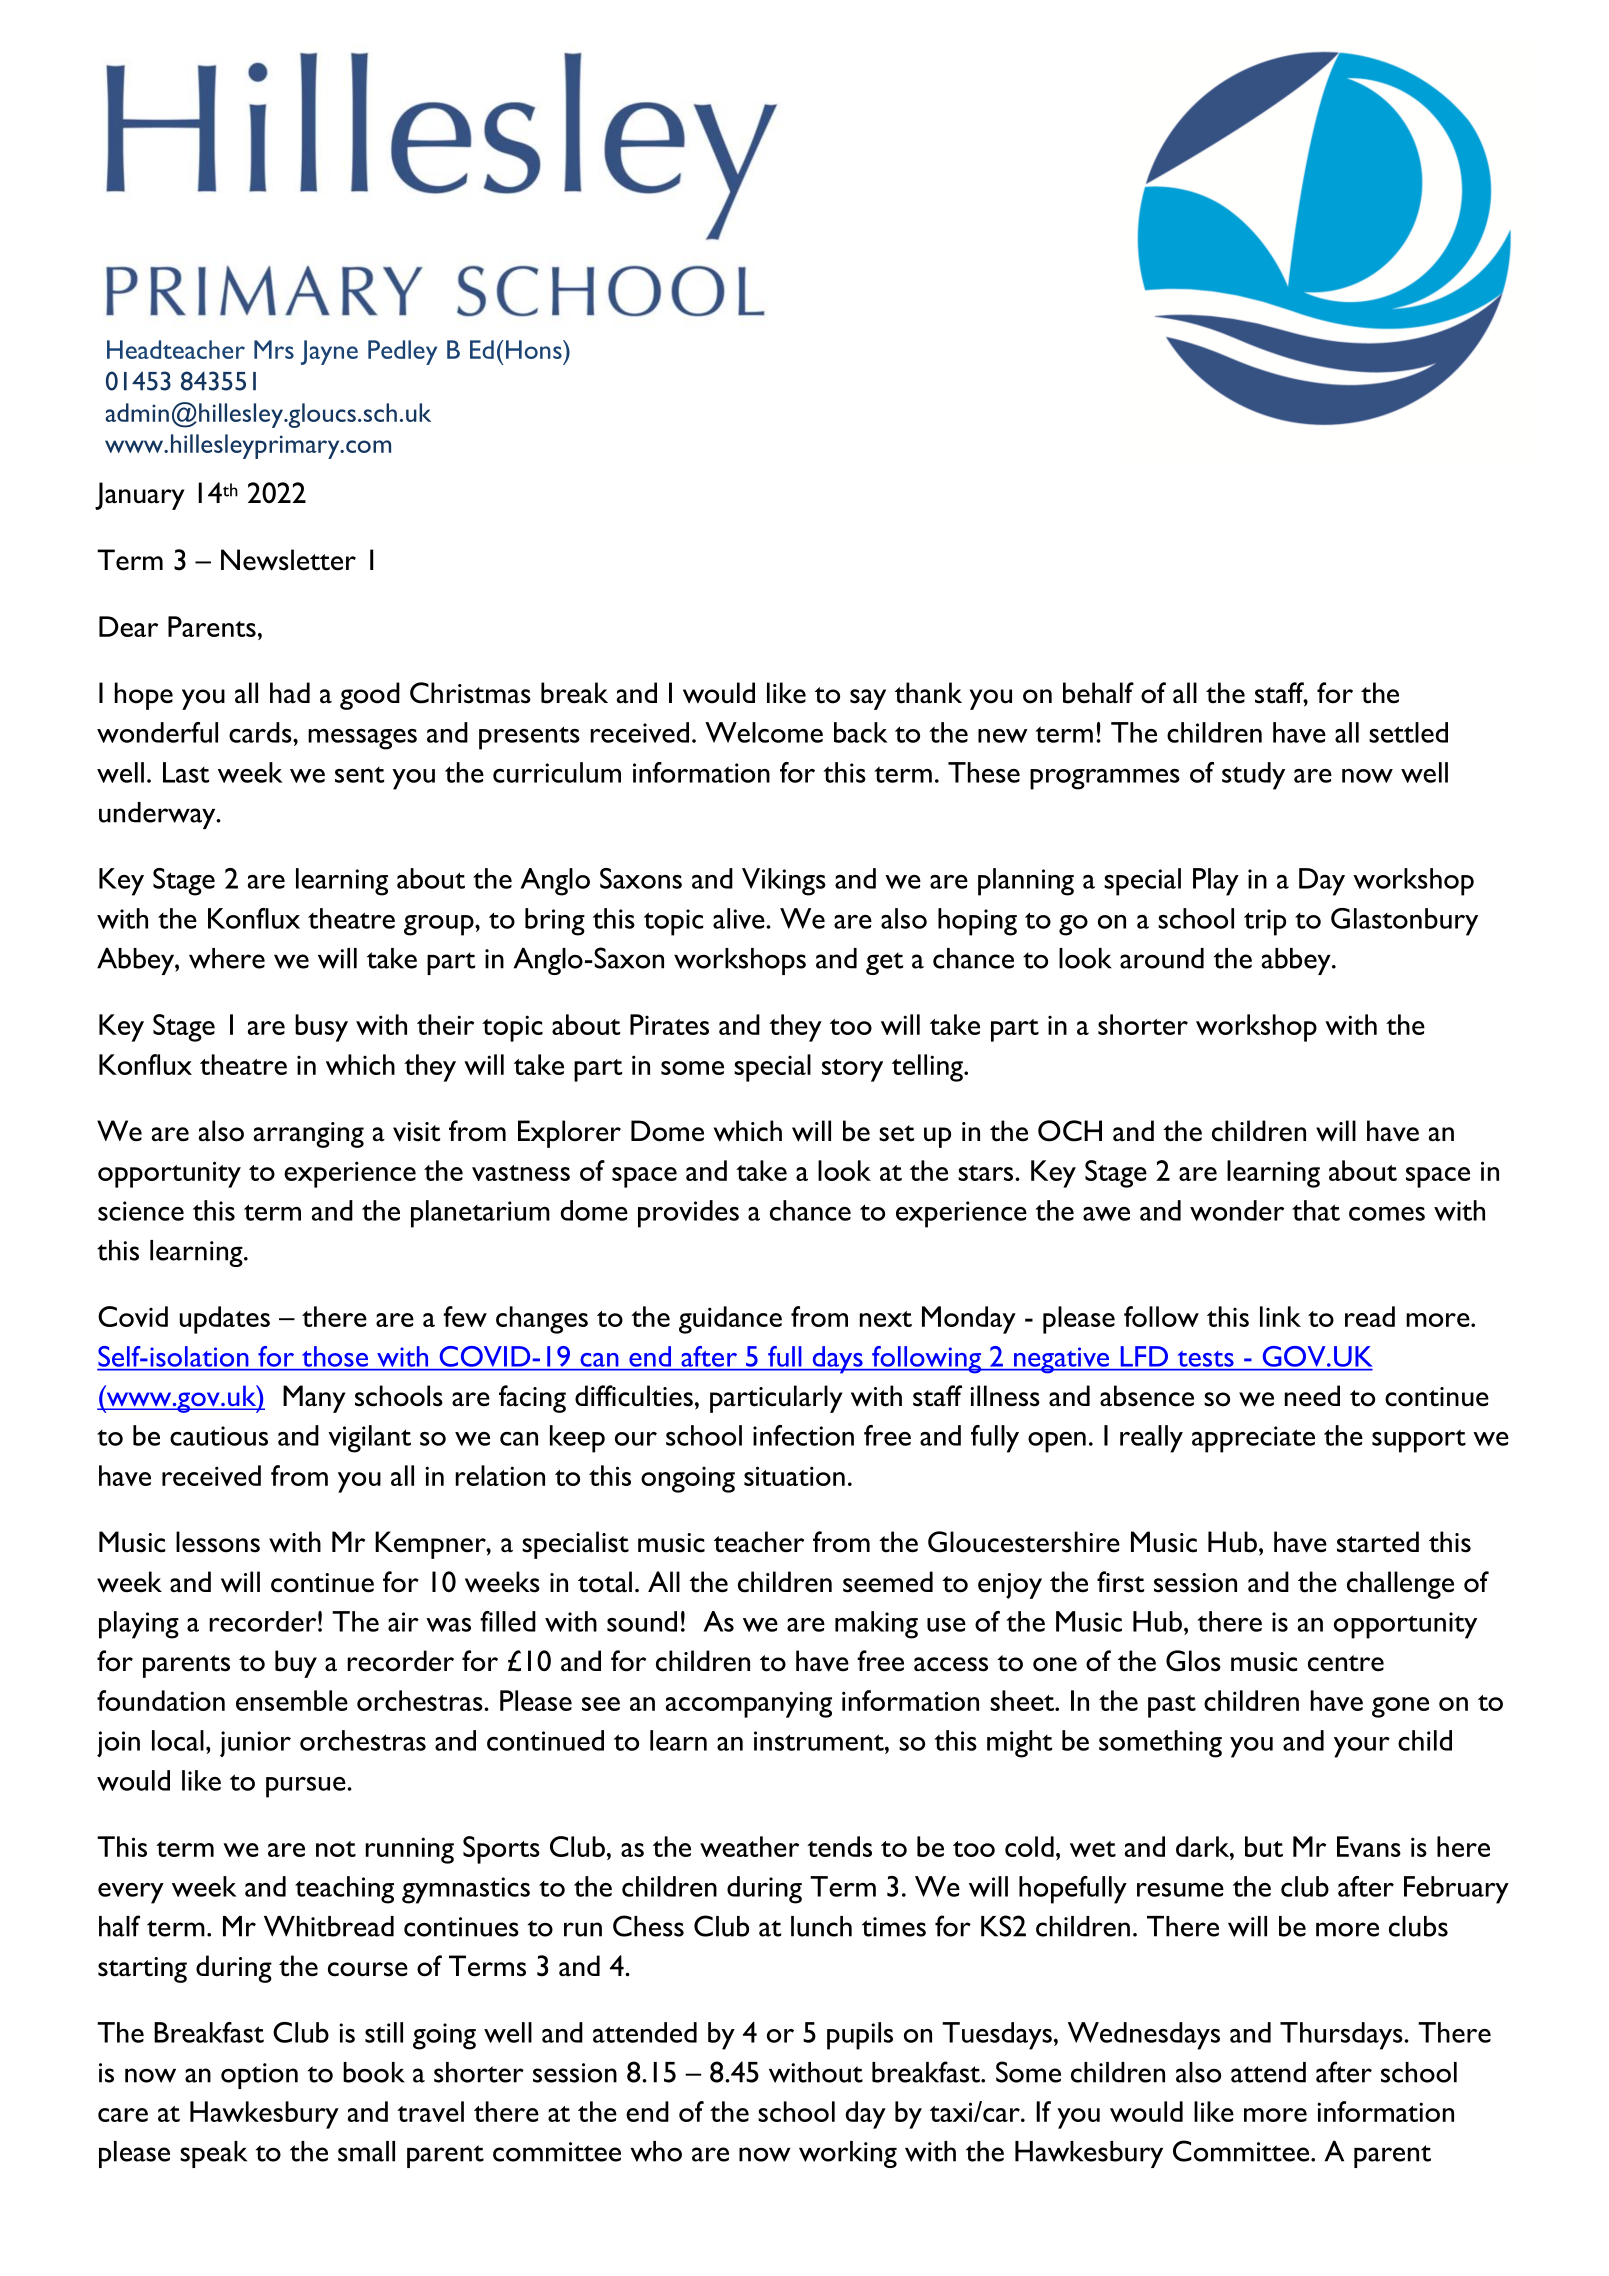 The width and height of the screenshot is (1609, 2276). I want to click on working, so click(848, 2154).
